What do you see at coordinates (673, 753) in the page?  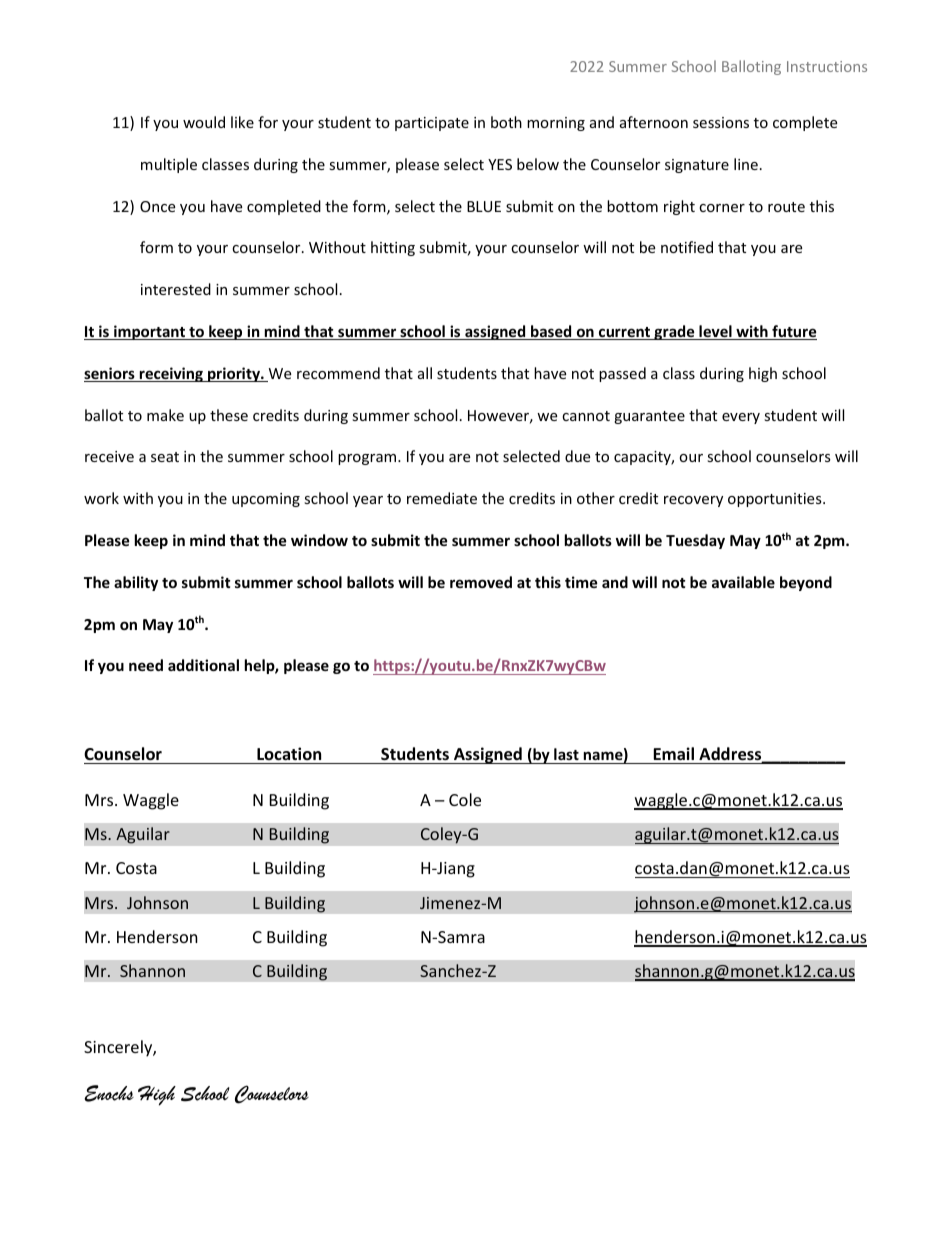 I see `Email` at bounding box center [673, 753].
